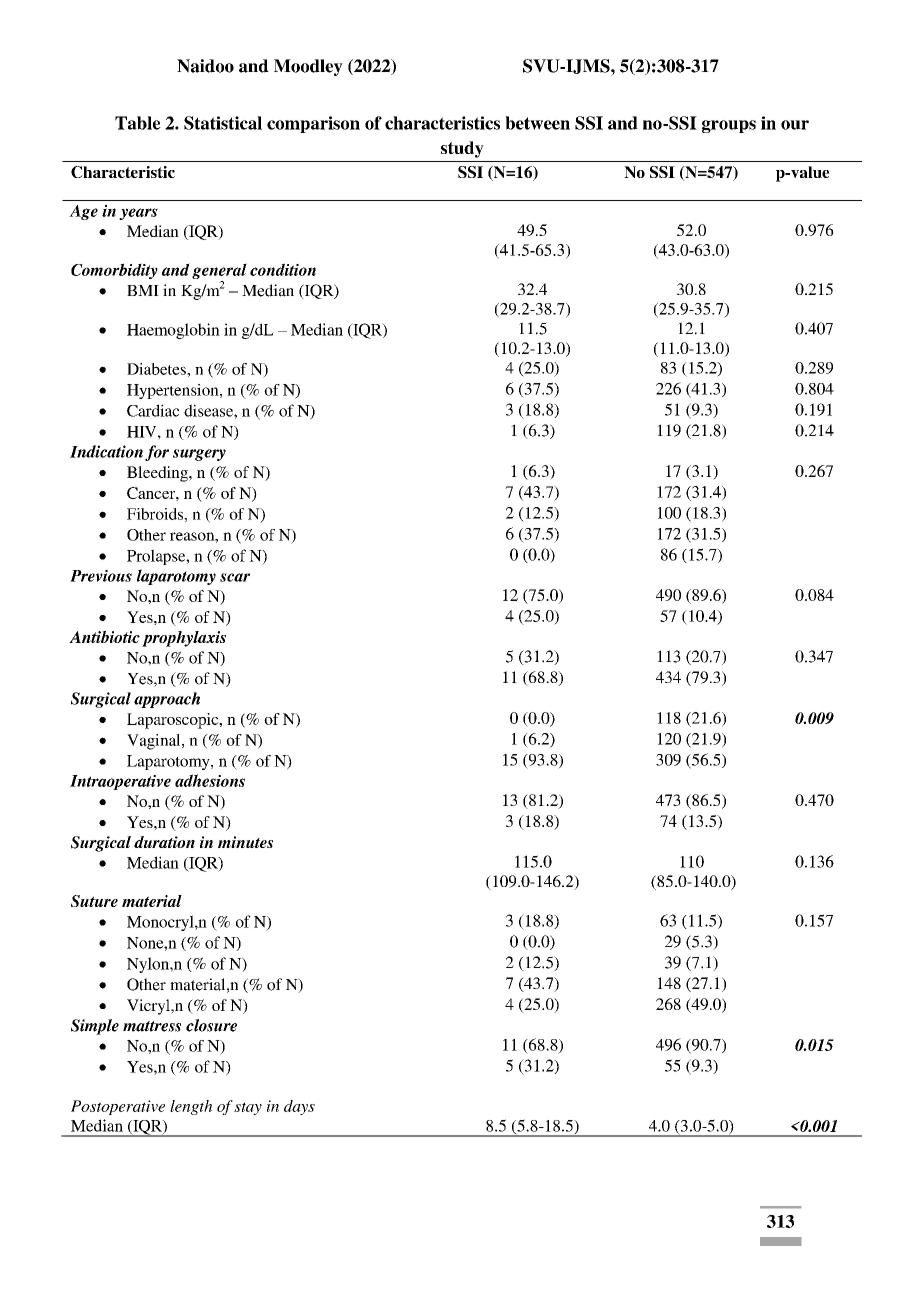 This screenshot has width=924, height=1308. What do you see at coordinates (191, 1107) in the screenshot?
I see `length` at bounding box center [191, 1107].
